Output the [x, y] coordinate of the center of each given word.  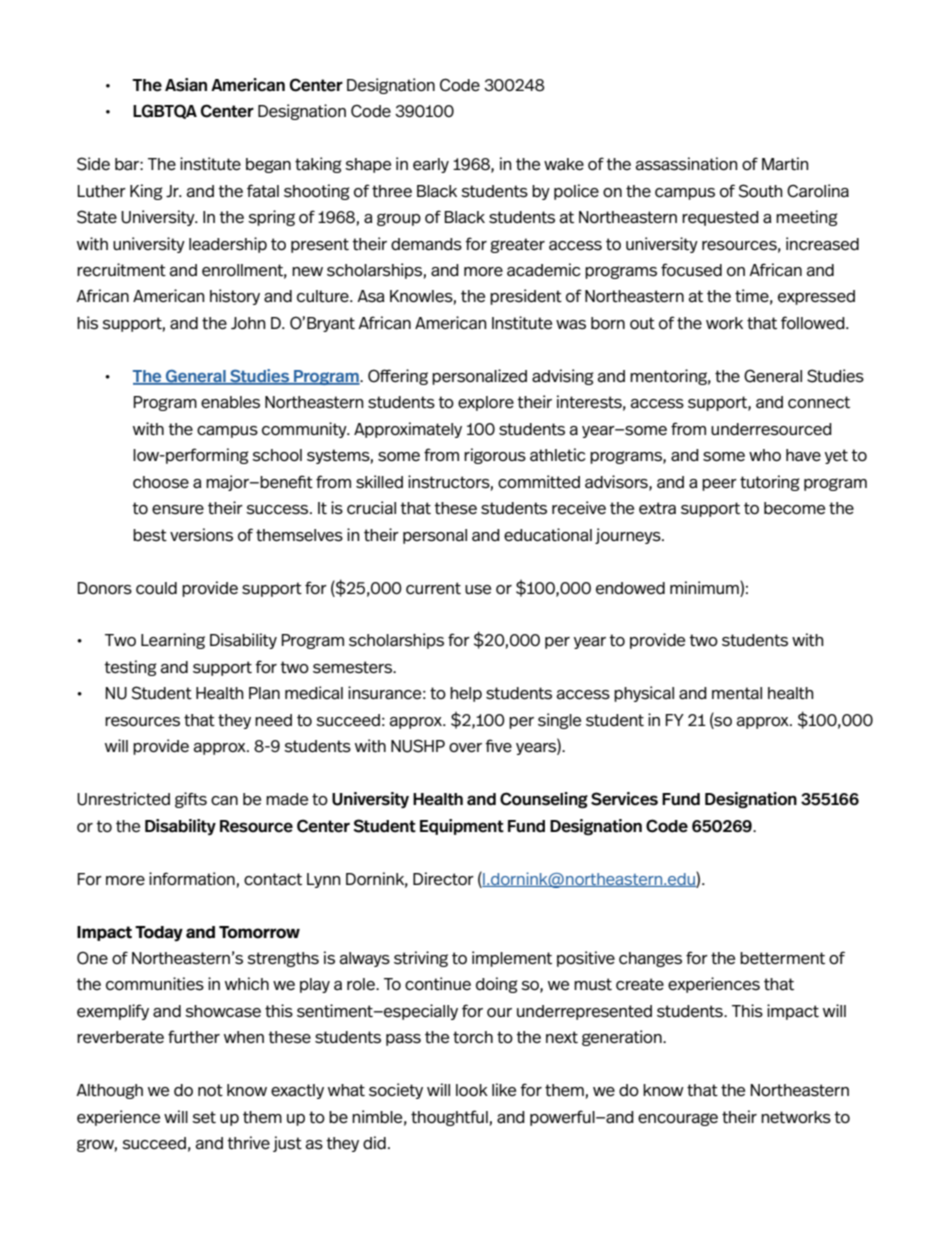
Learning [173, 641]
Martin [785, 164]
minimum [705, 587]
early [431, 165]
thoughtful [449, 1118]
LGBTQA [165, 111]
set [204, 1117]
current [433, 588]
